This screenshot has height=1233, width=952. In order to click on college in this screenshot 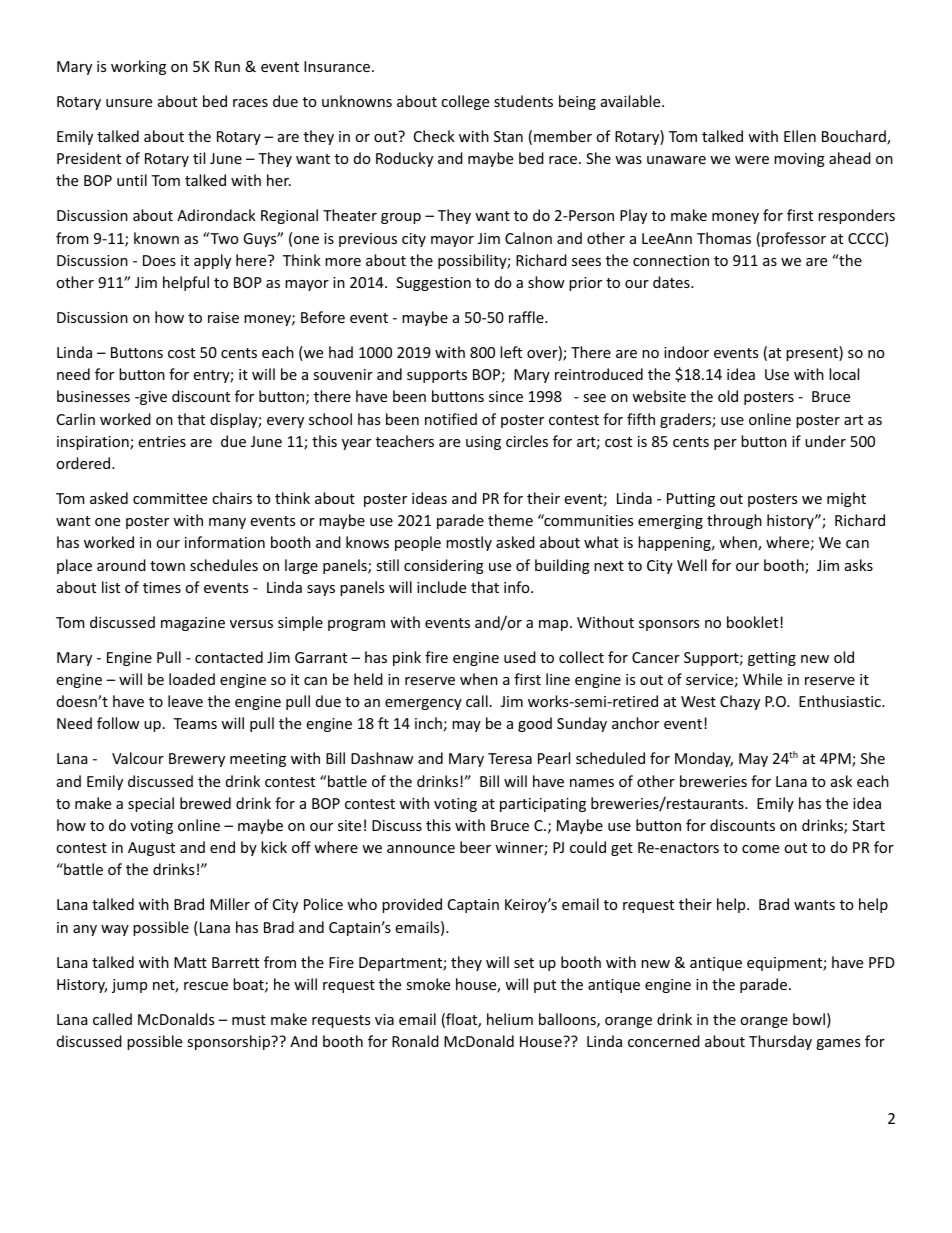, I will do `click(465, 102)`.
